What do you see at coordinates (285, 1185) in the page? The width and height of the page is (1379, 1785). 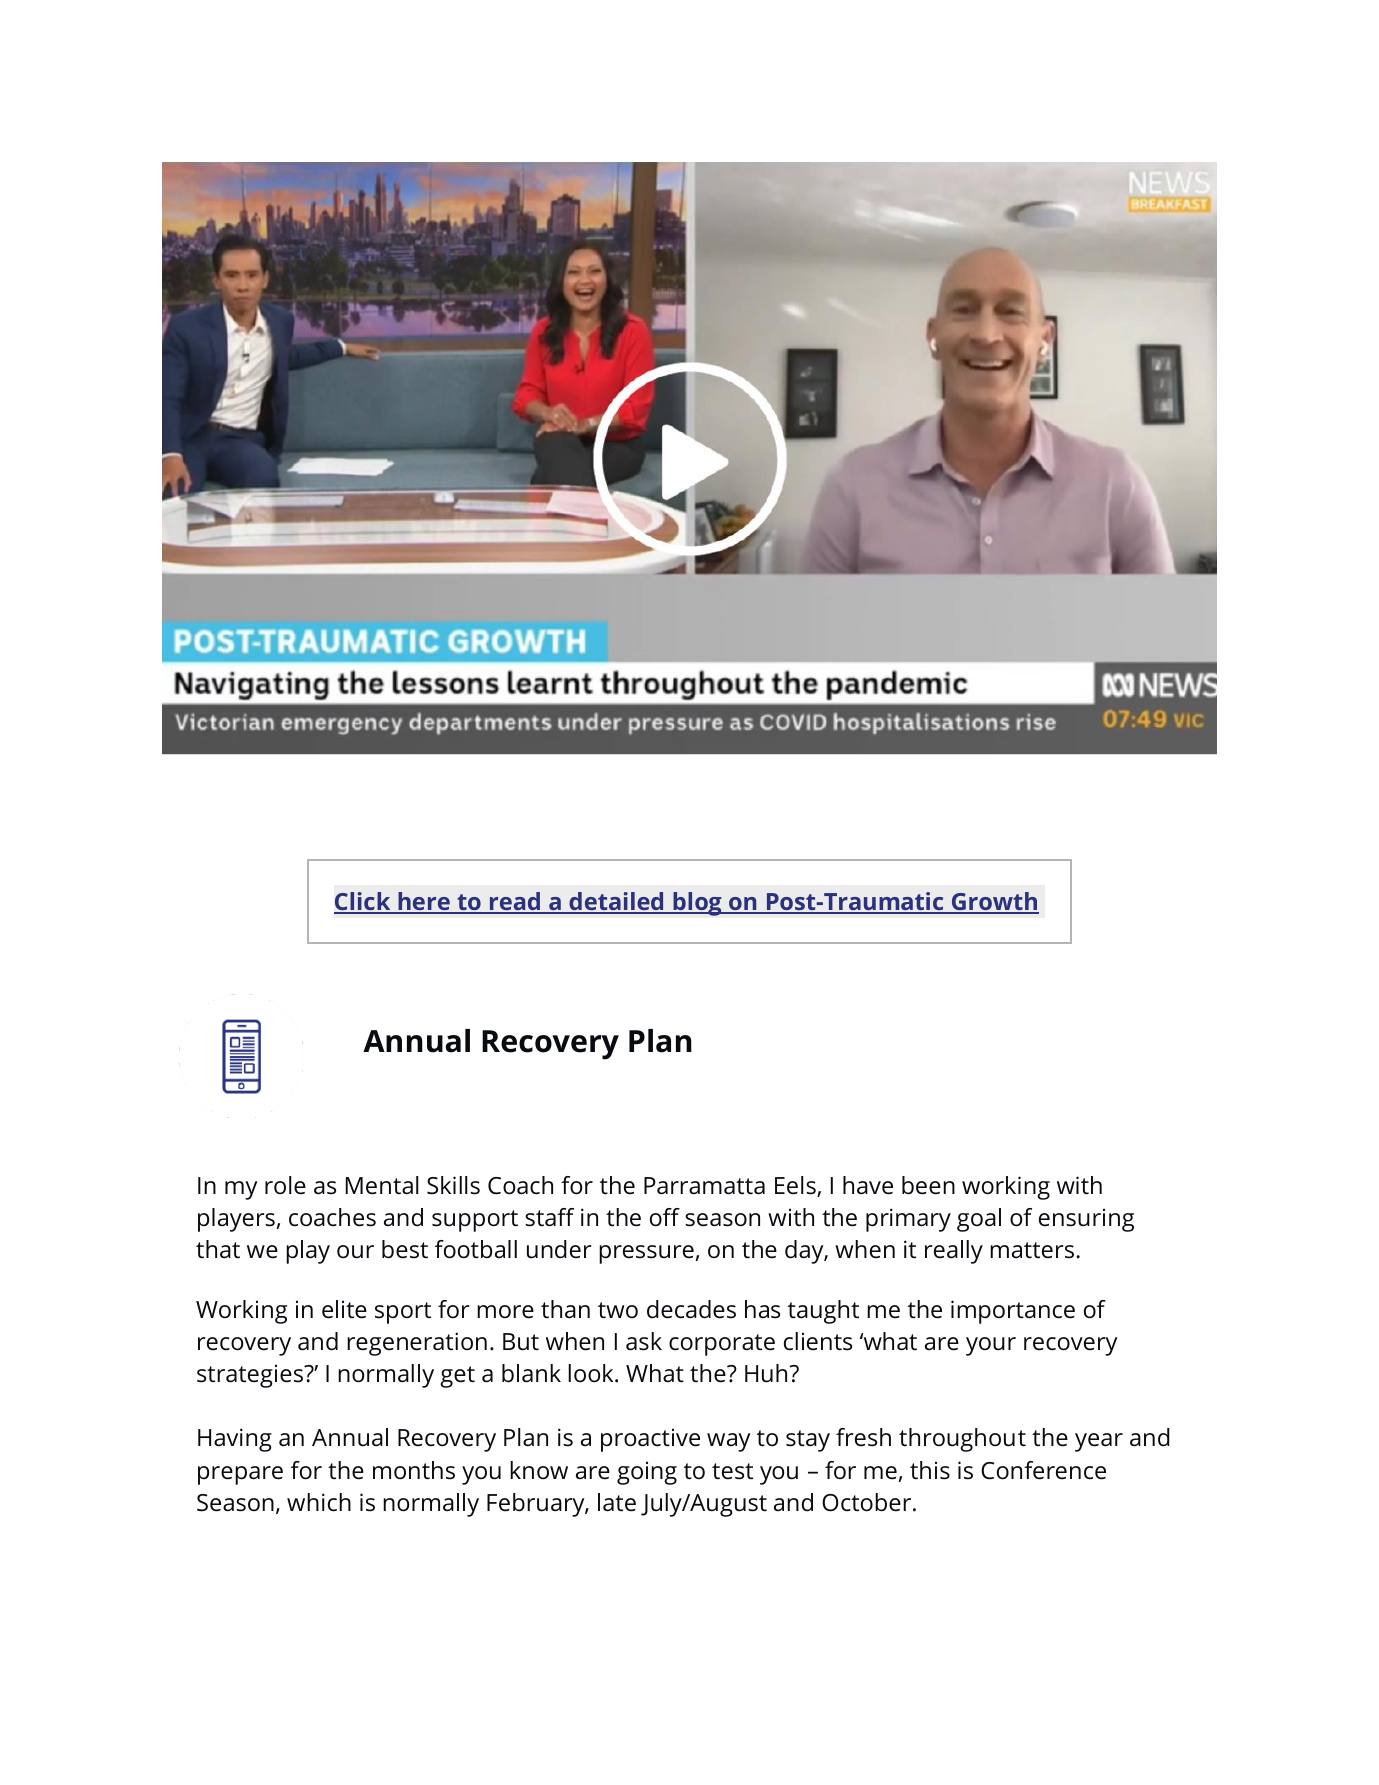 I see `role` at bounding box center [285, 1185].
